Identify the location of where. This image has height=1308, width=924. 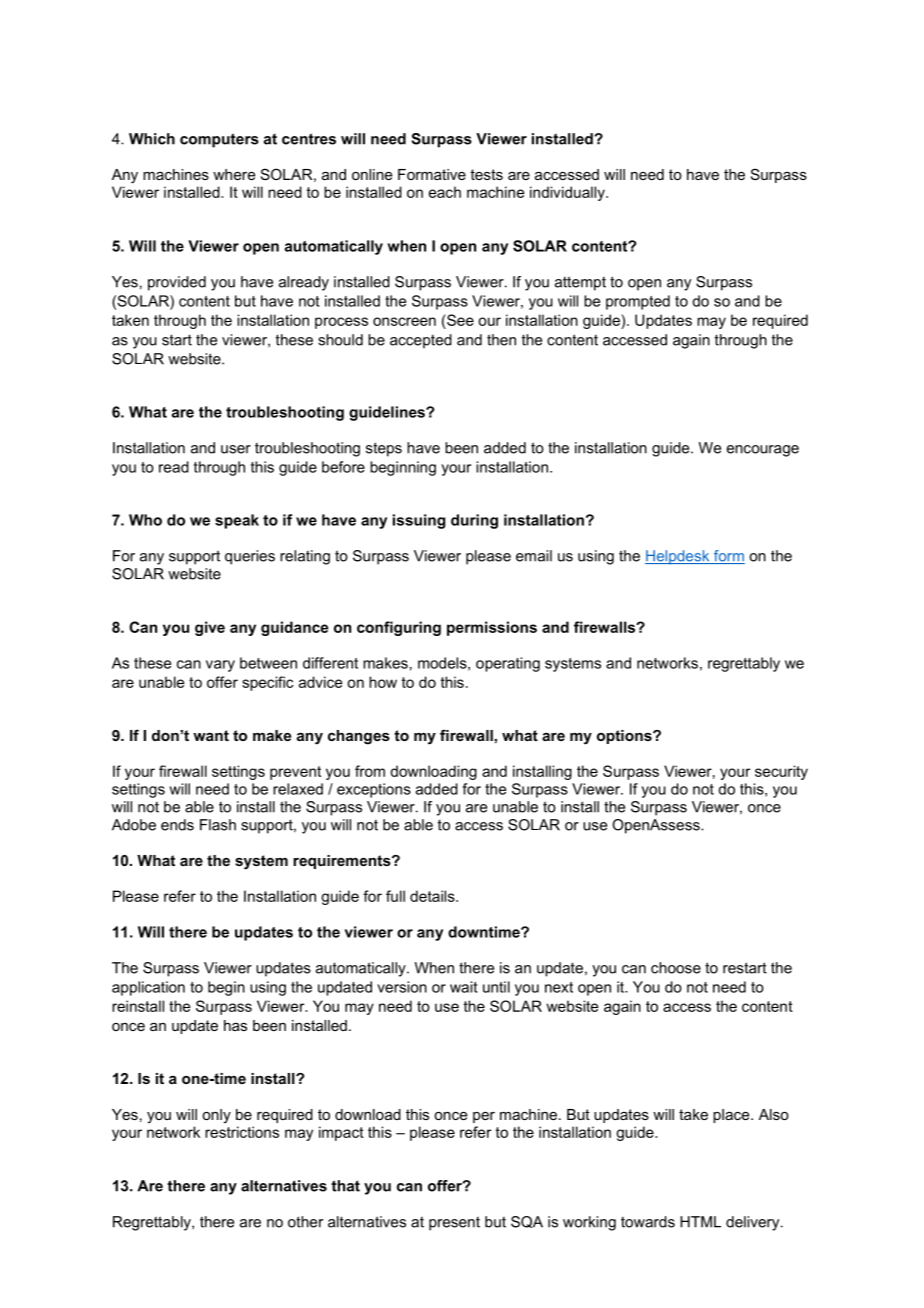
(234, 174).
